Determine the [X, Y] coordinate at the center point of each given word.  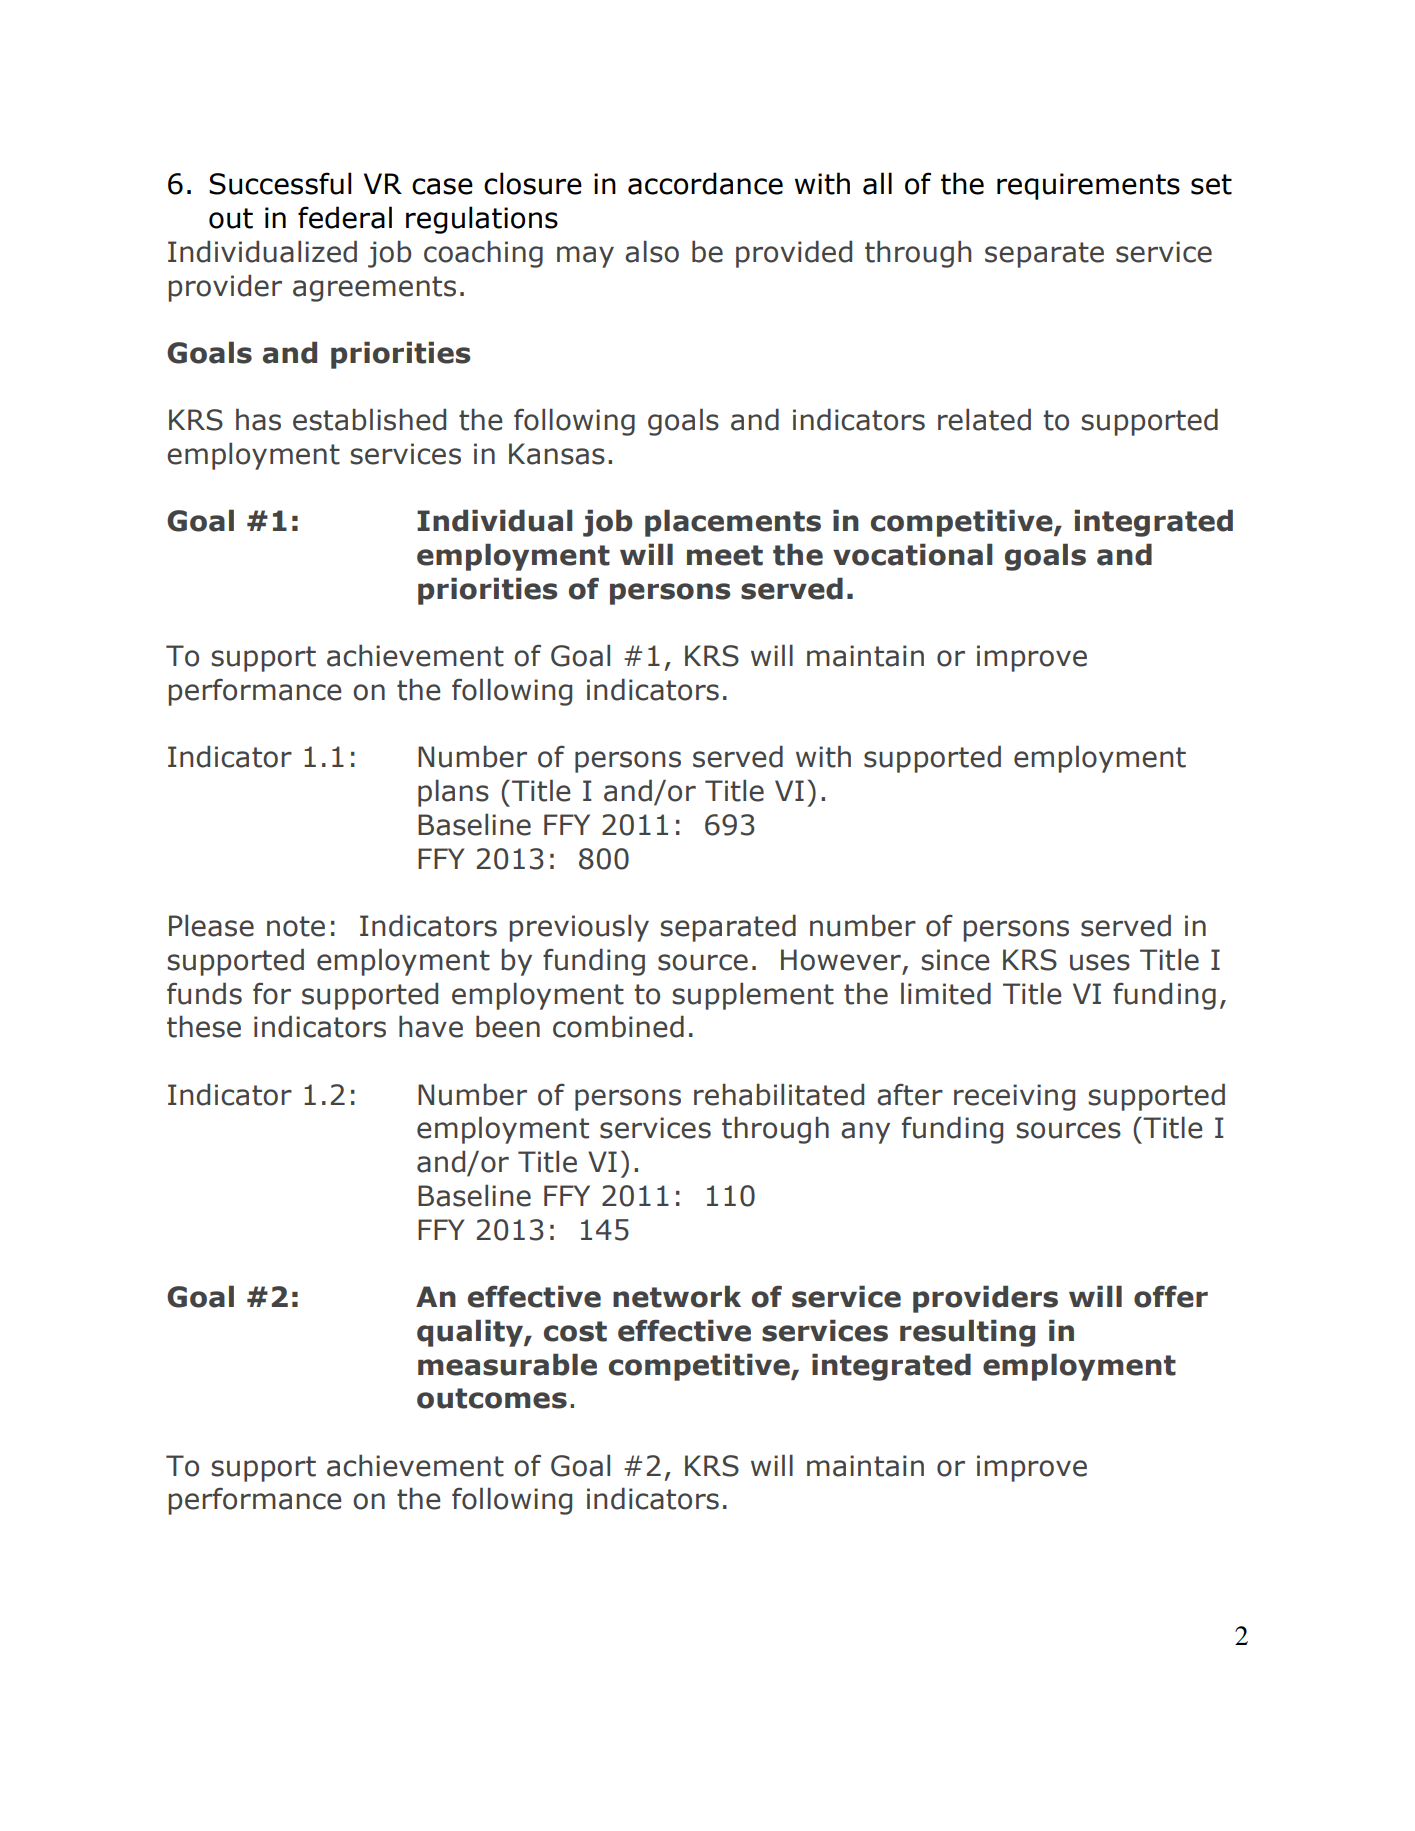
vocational [913, 554]
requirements [1088, 186]
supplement [753, 996]
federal [345, 217]
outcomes [492, 1398]
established [369, 419]
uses [1100, 962]
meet [725, 555]
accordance [705, 183]
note [296, 926]
